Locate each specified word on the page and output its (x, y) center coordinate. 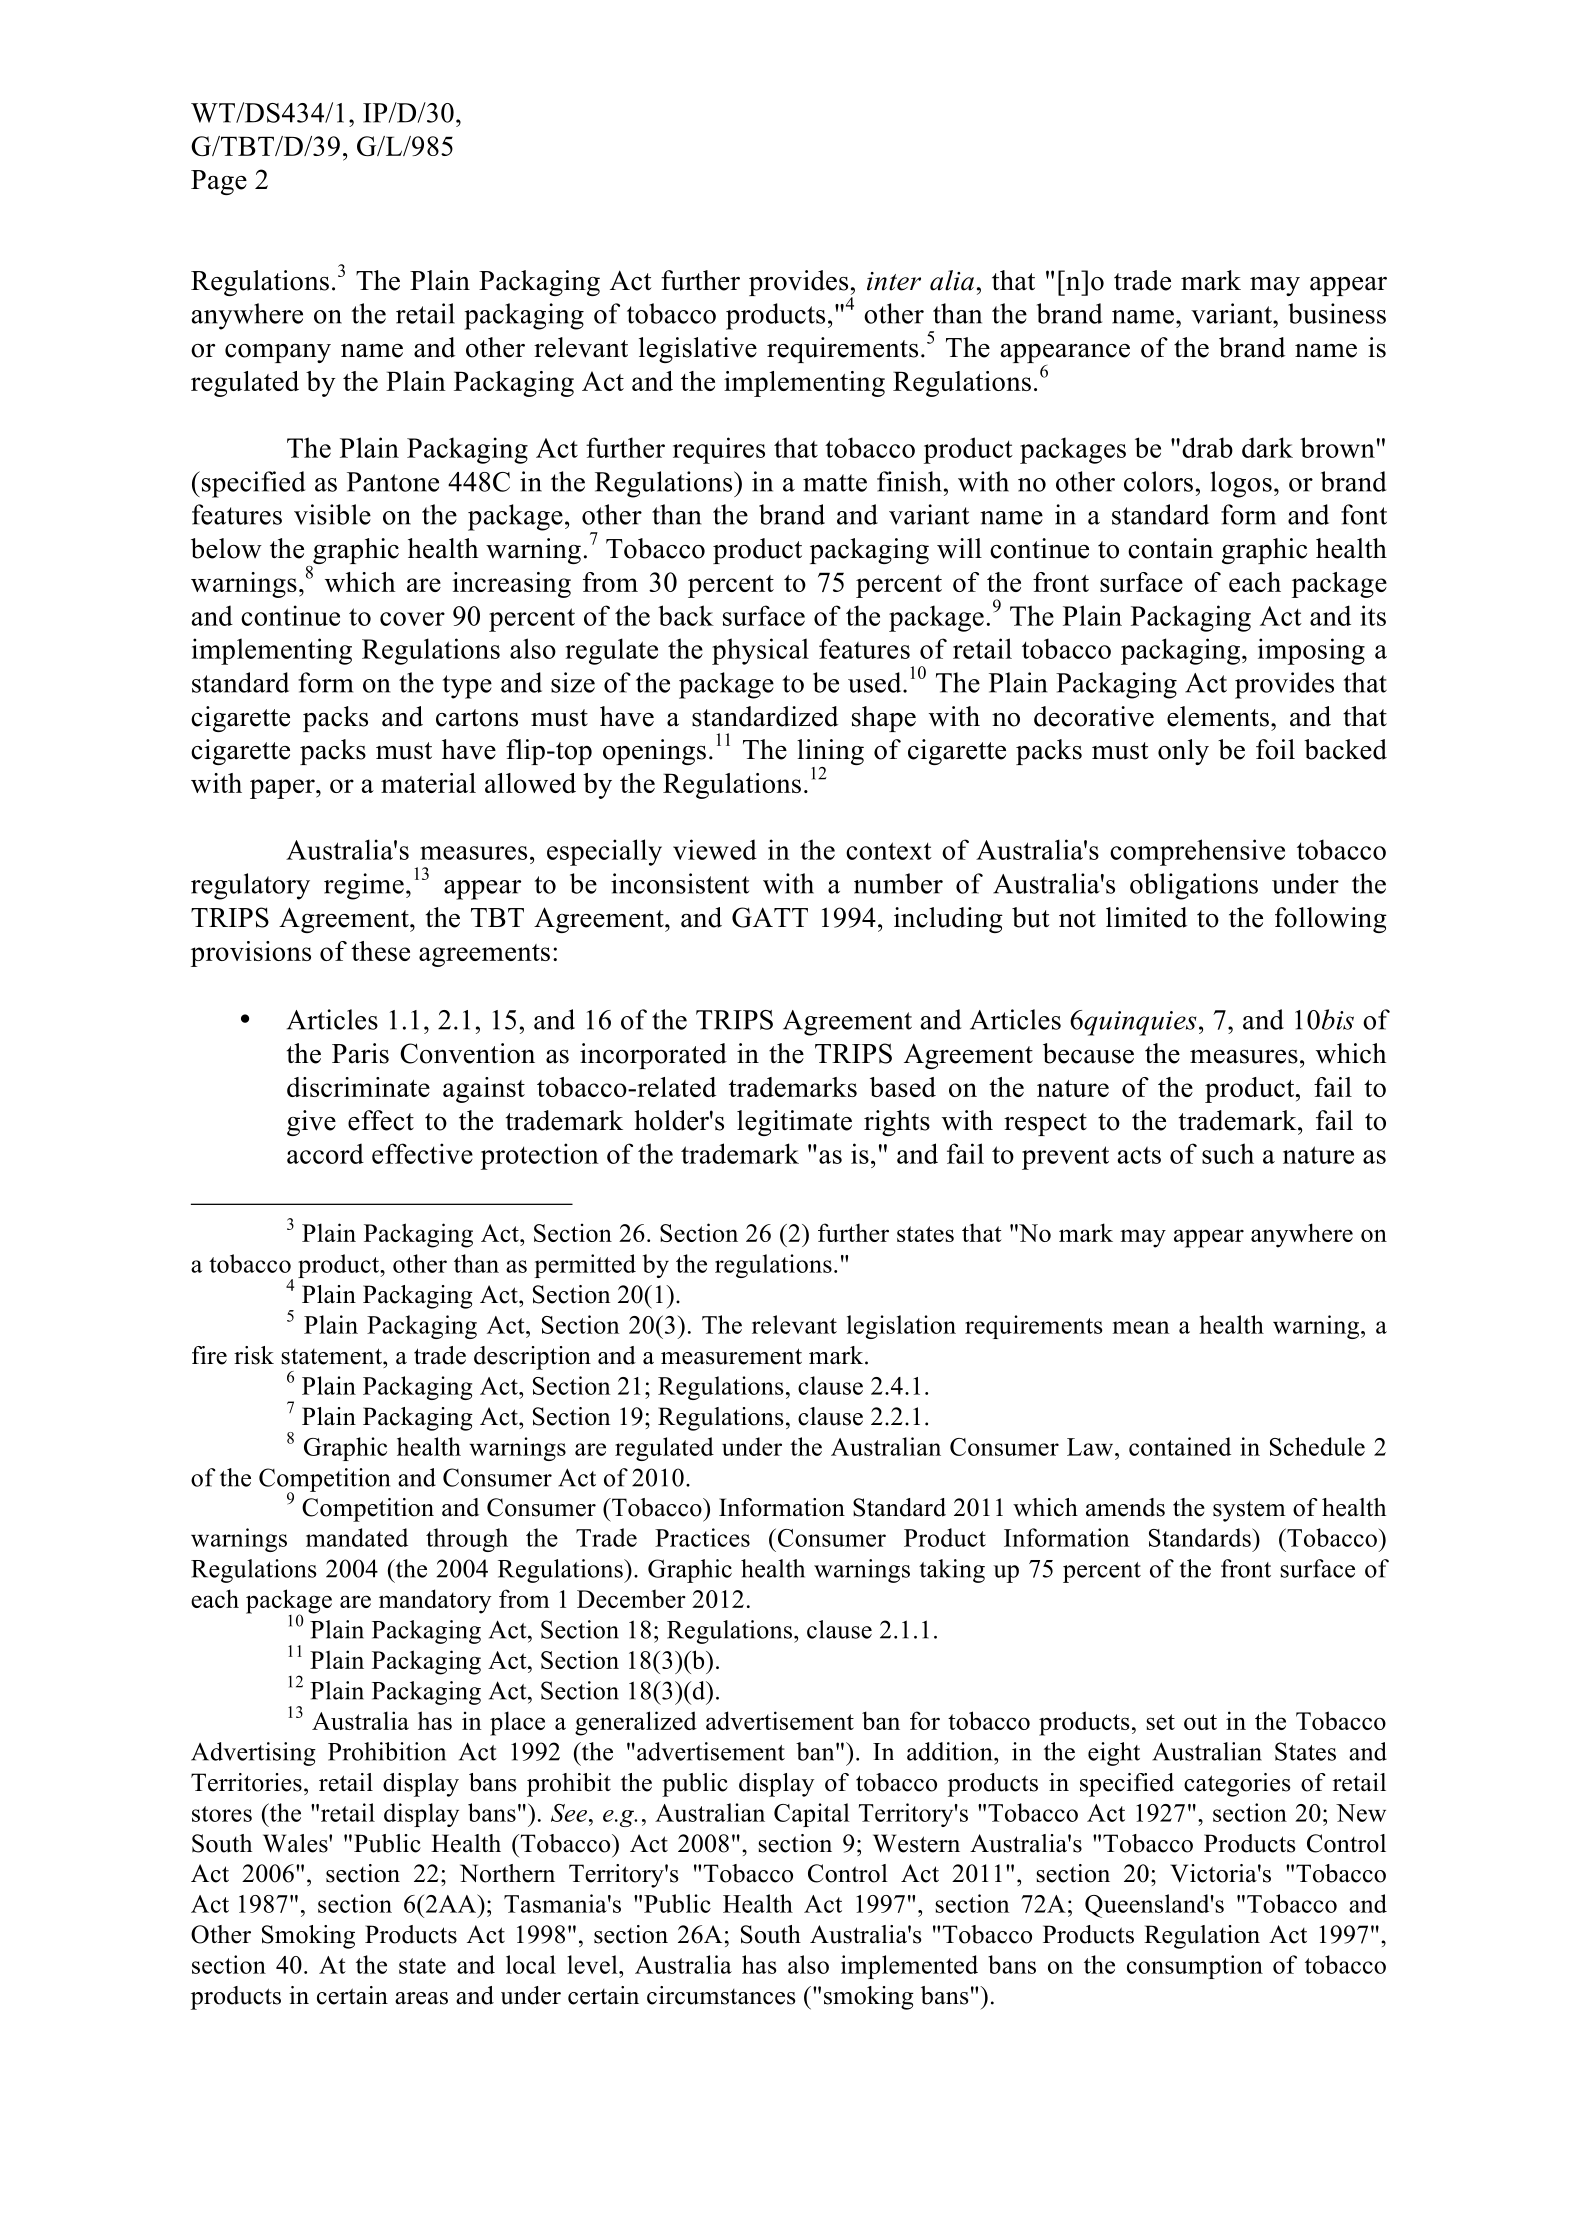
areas (421, 1998)
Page (219, 182)
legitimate (794, 1123)
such (1228, 1153)
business (1337, 313)
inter (894, 281)
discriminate (358, 1087)
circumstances (721, 1995)
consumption (1195, 1967)
